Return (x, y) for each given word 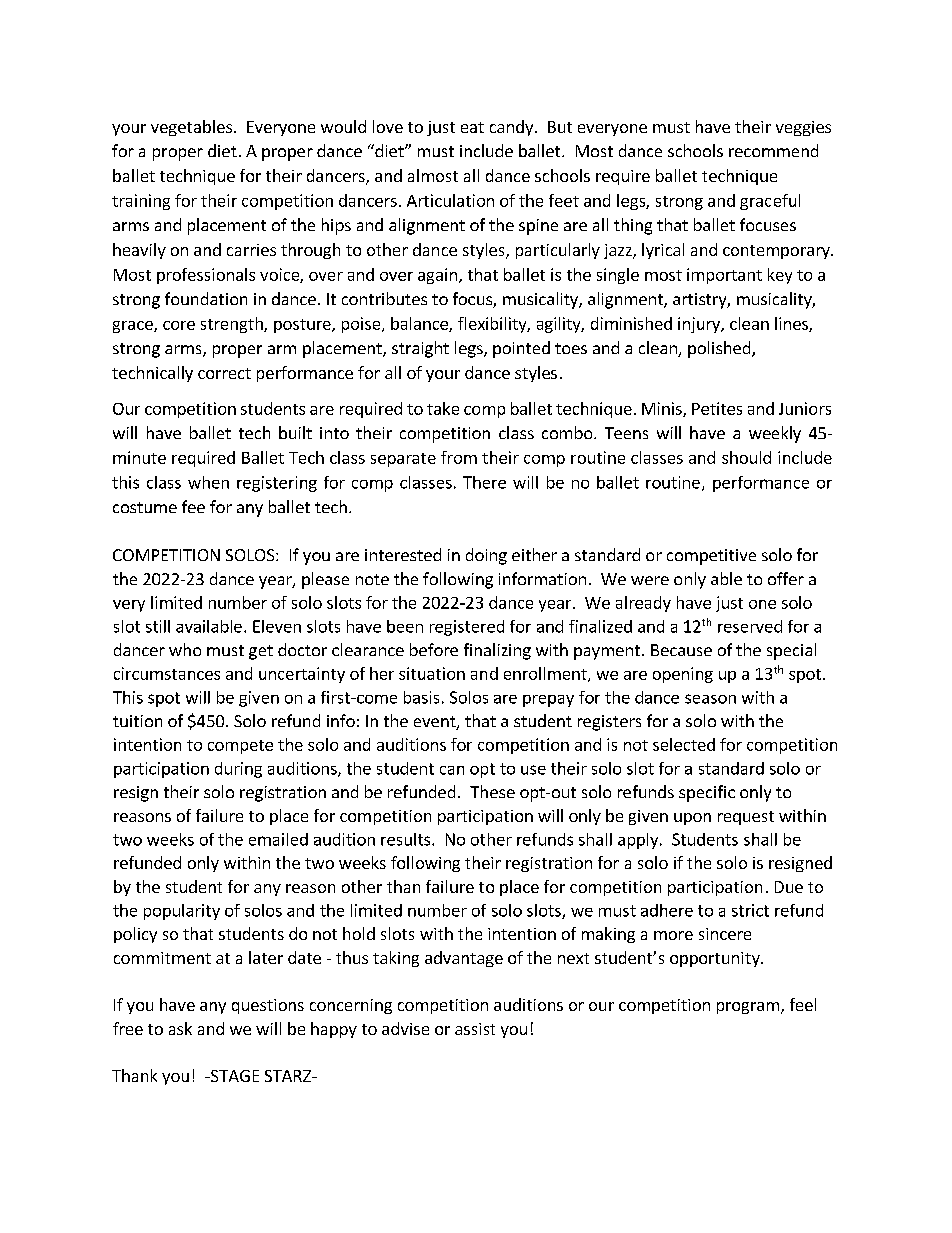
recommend (773, 150)
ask (180, 1028)
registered (467, 628)
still (158, 626)
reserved (750, 626)
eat (472, 127)
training (141, 202)
